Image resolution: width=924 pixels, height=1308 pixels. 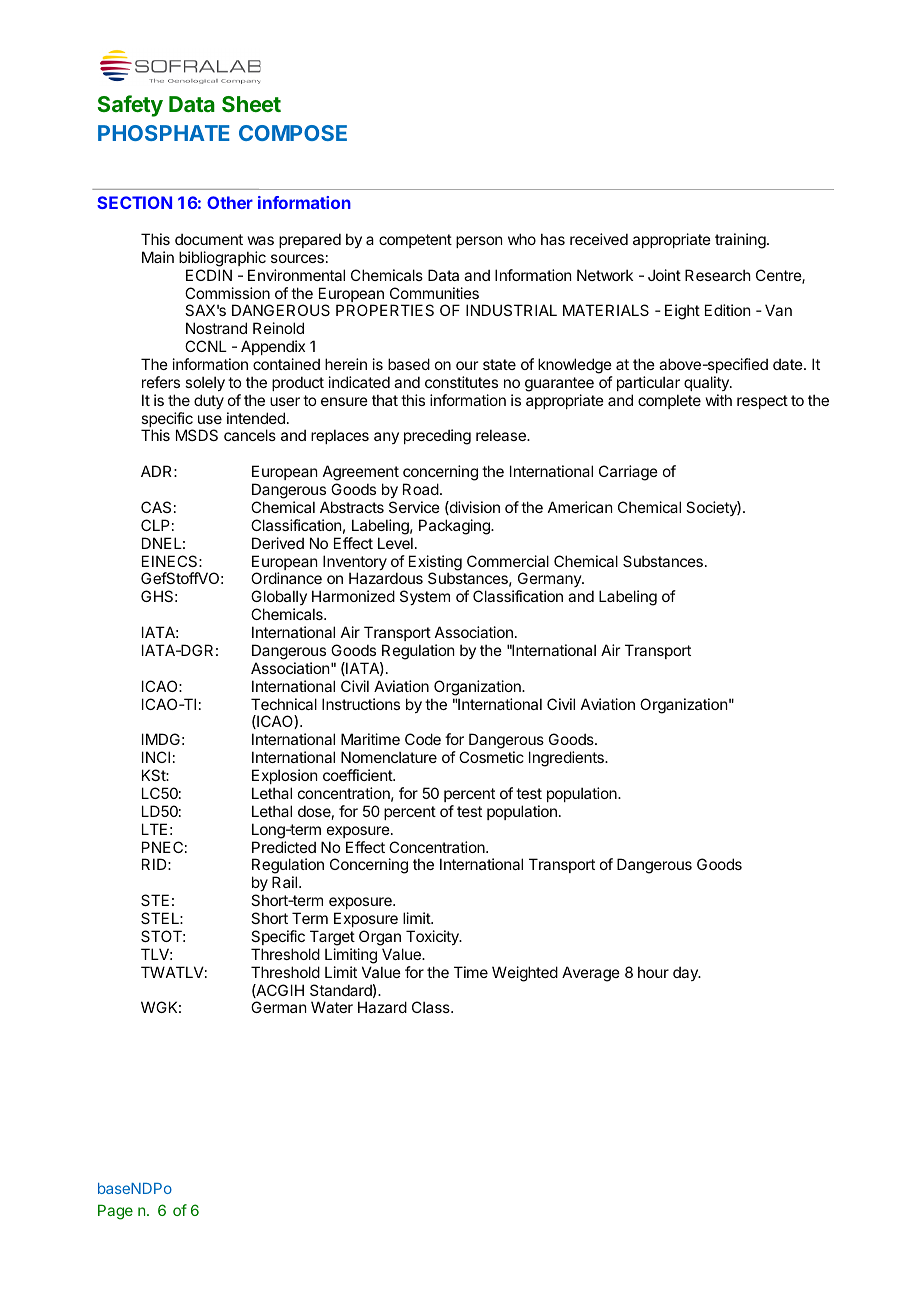 What do you see at coordinates (425, 597) in the image?
I see `System` at bounding box center [425, 597].
